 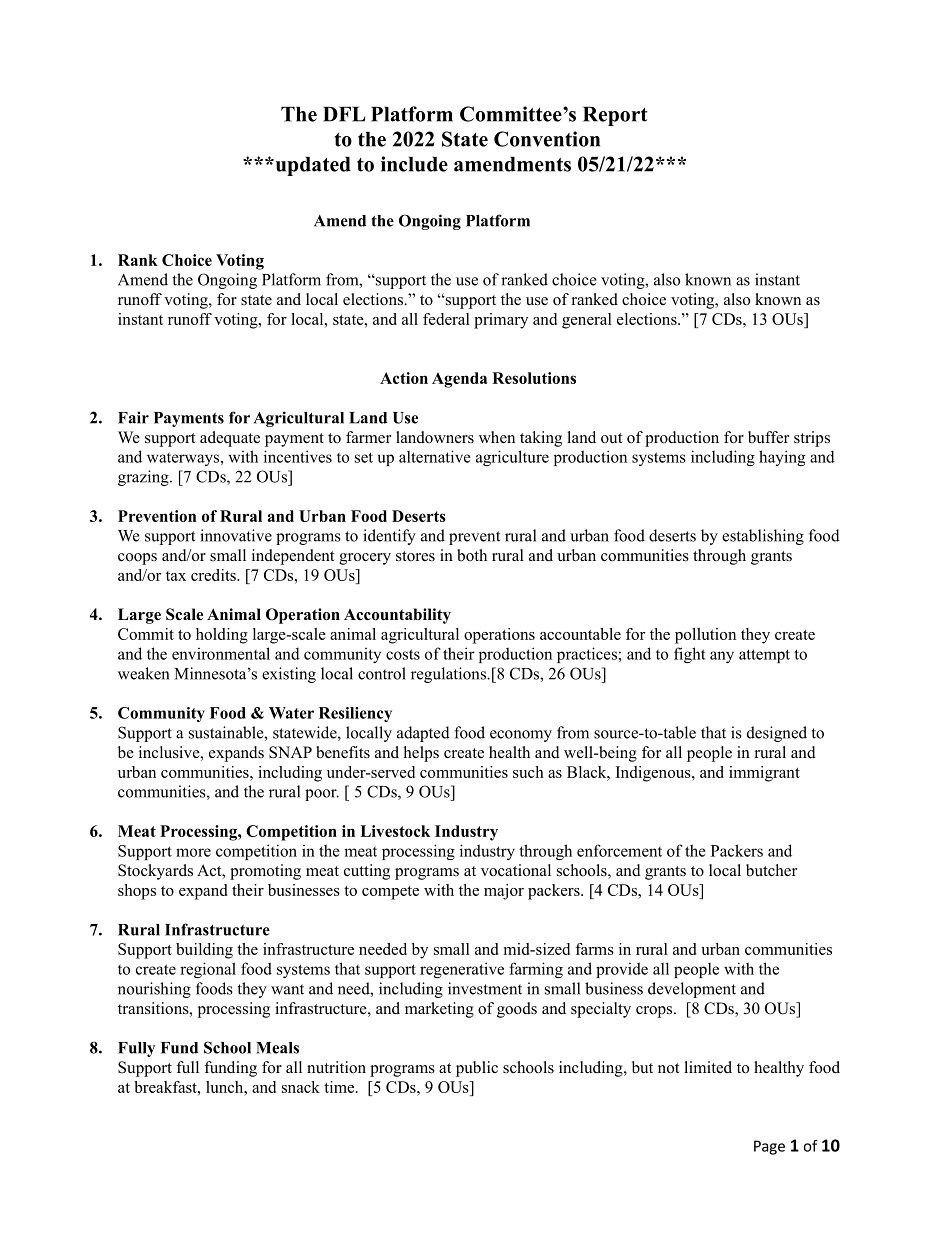 I want to click on Report, so click(x=615, y=116).
